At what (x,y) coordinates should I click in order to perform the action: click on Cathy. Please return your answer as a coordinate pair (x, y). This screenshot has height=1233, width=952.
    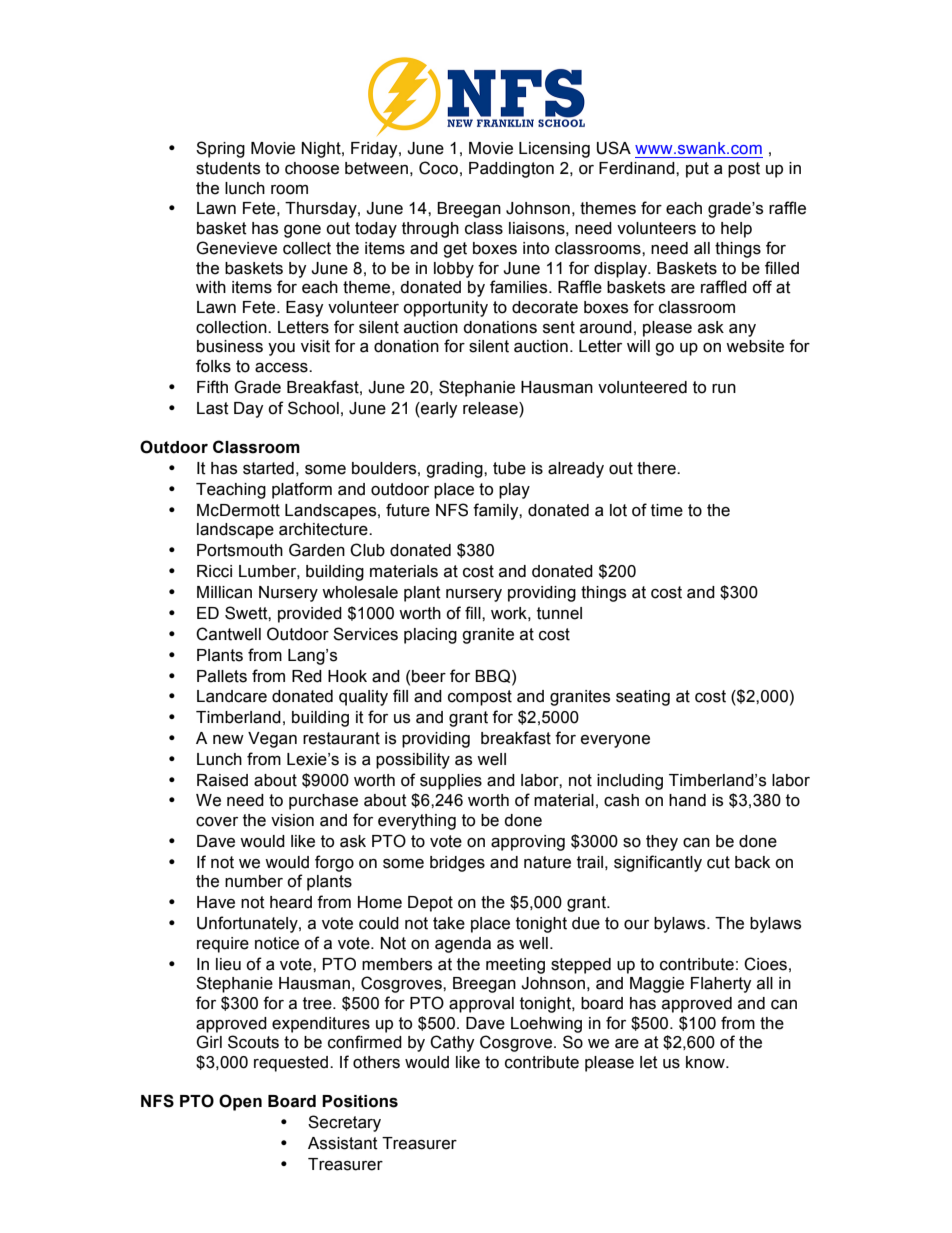
    Looking at the image, I should click on (452, 1043).
